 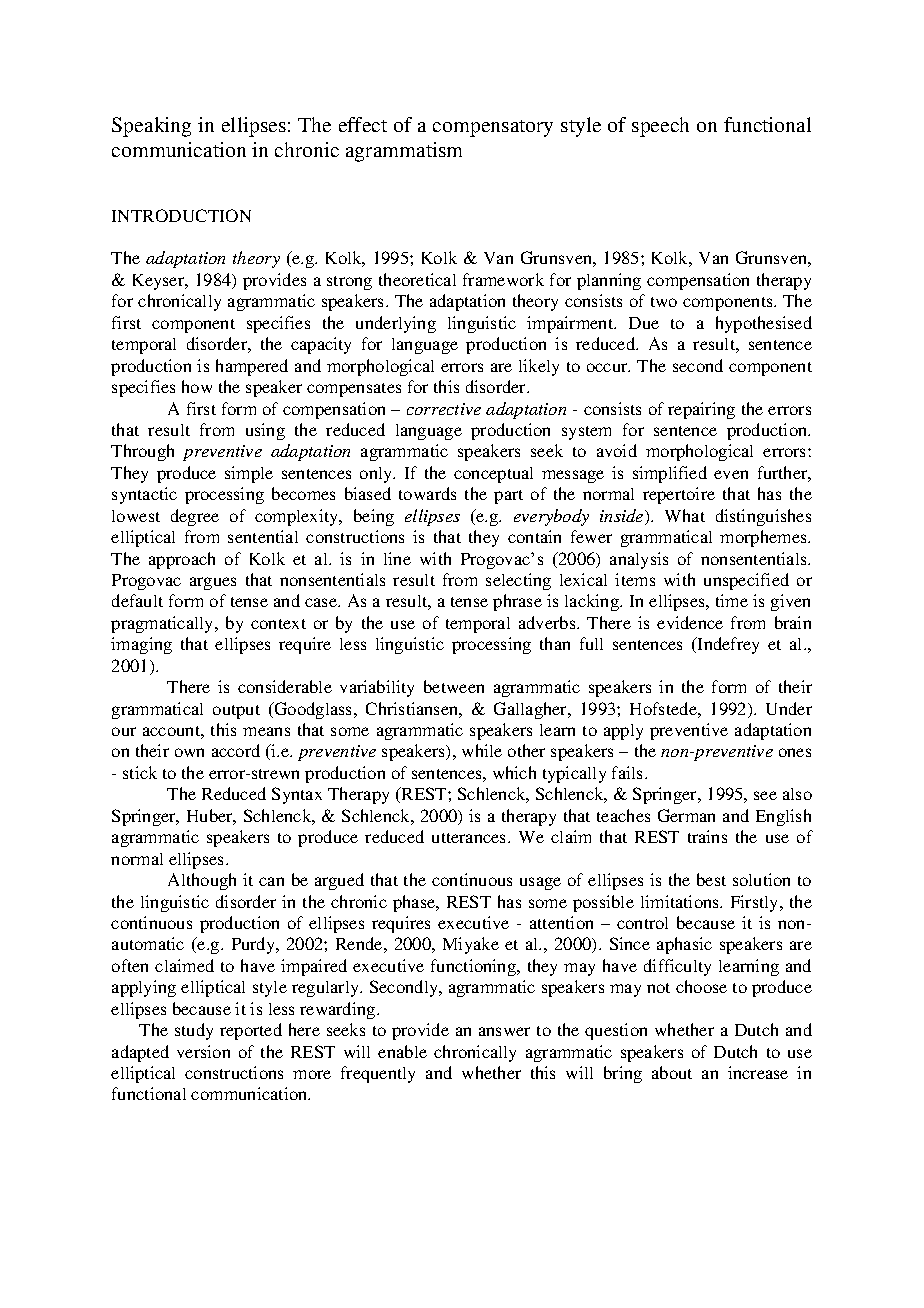 I want to click on speech, so click(x=660, y=127).
